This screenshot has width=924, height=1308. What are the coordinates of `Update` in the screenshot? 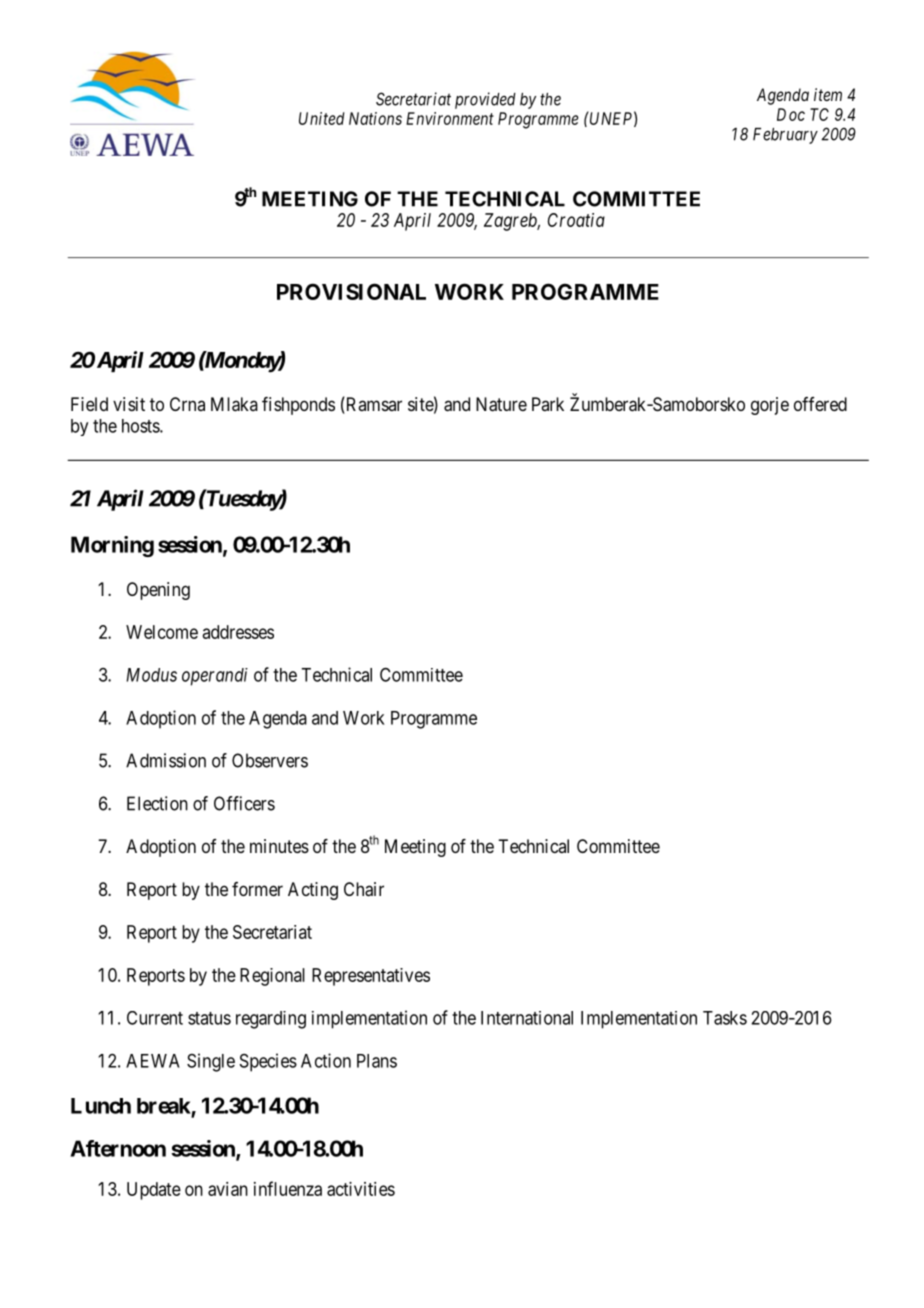 It's located at (154, 1191).
